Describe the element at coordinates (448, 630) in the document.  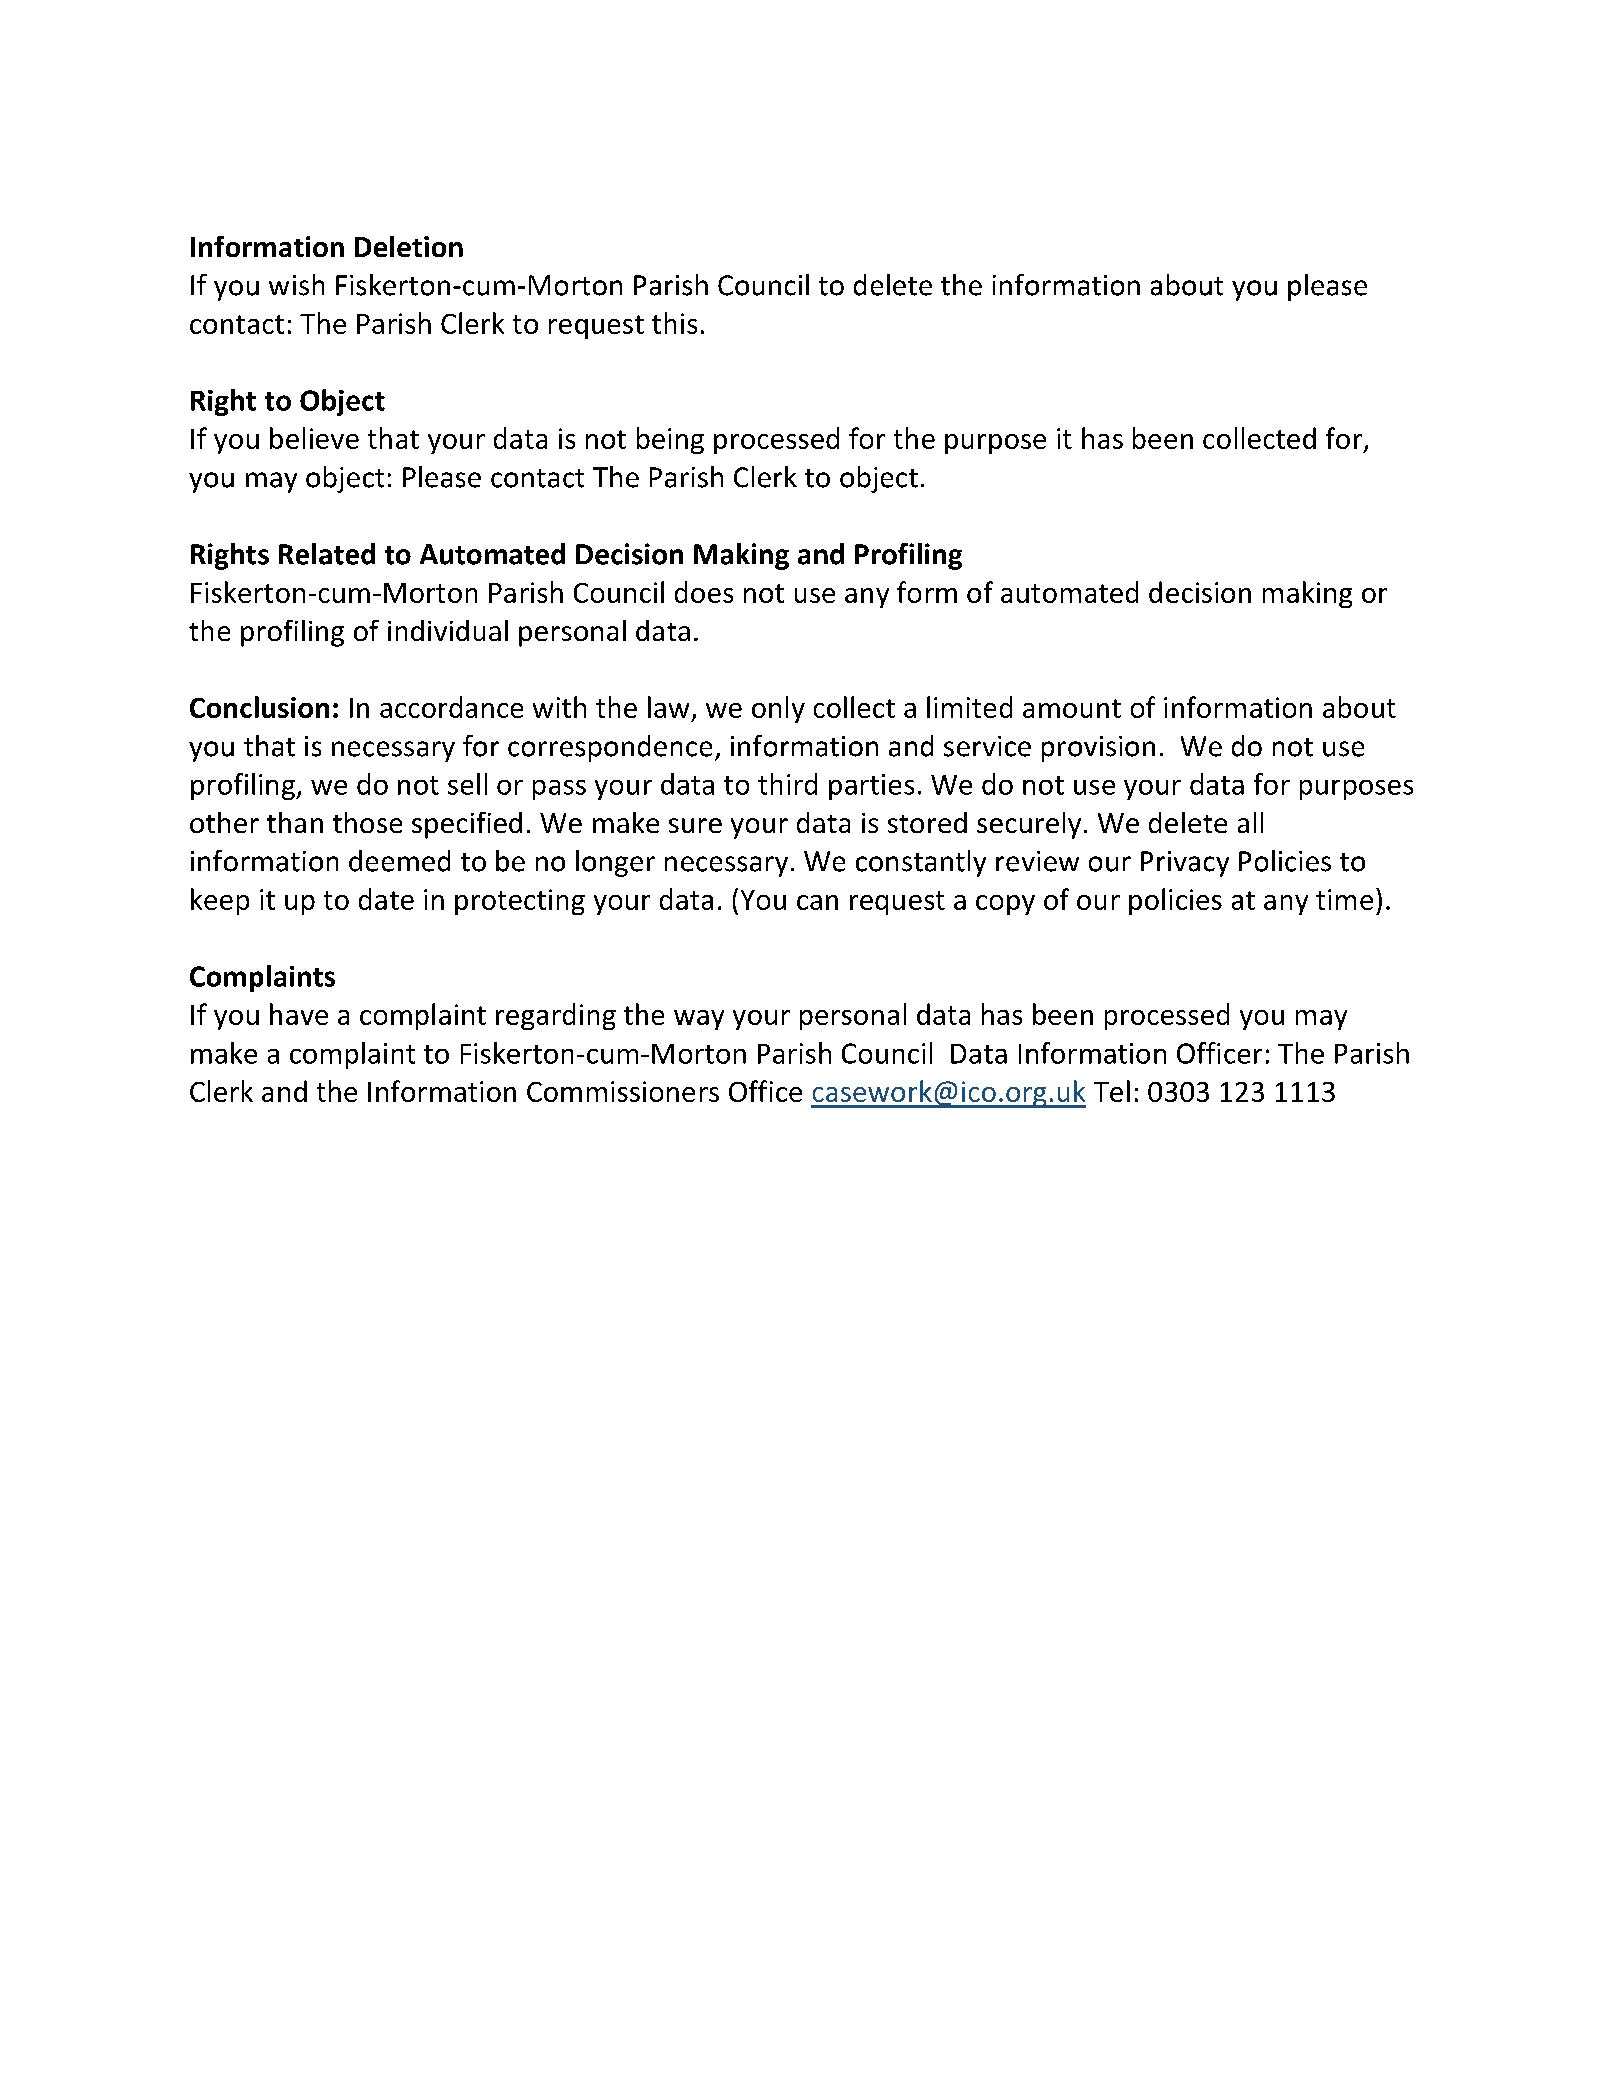
I see `individual` at that location.
